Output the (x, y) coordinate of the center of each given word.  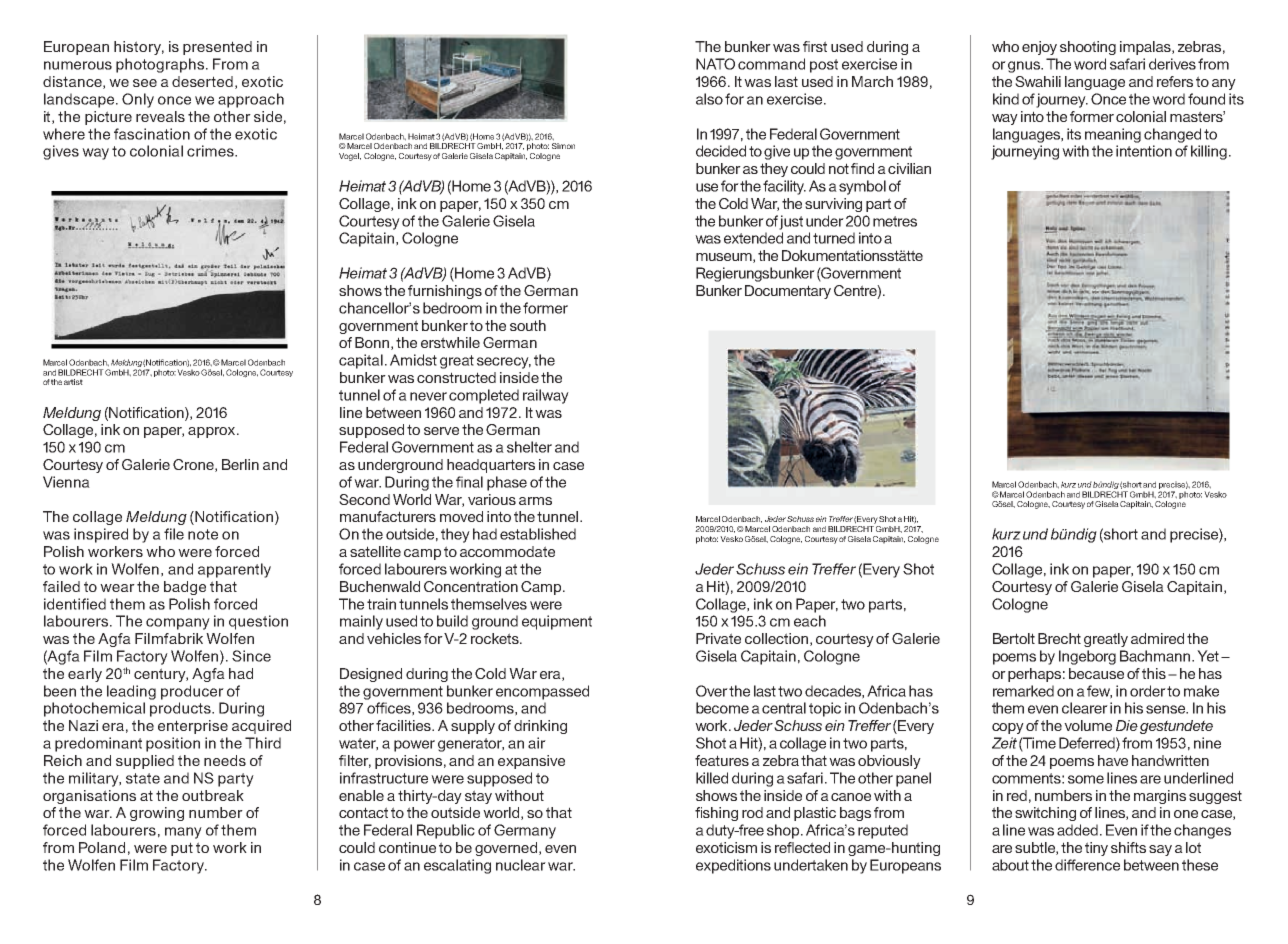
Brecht (1059, 638)
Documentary (788, 292)
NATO (715, 64)
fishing (716, 814)
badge (185, 588)
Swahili (1038, 81)
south (528, 325)
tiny (1096, 849)
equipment (557, 622)
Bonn (372, 342)
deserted (202, 81)
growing (157, 814)
